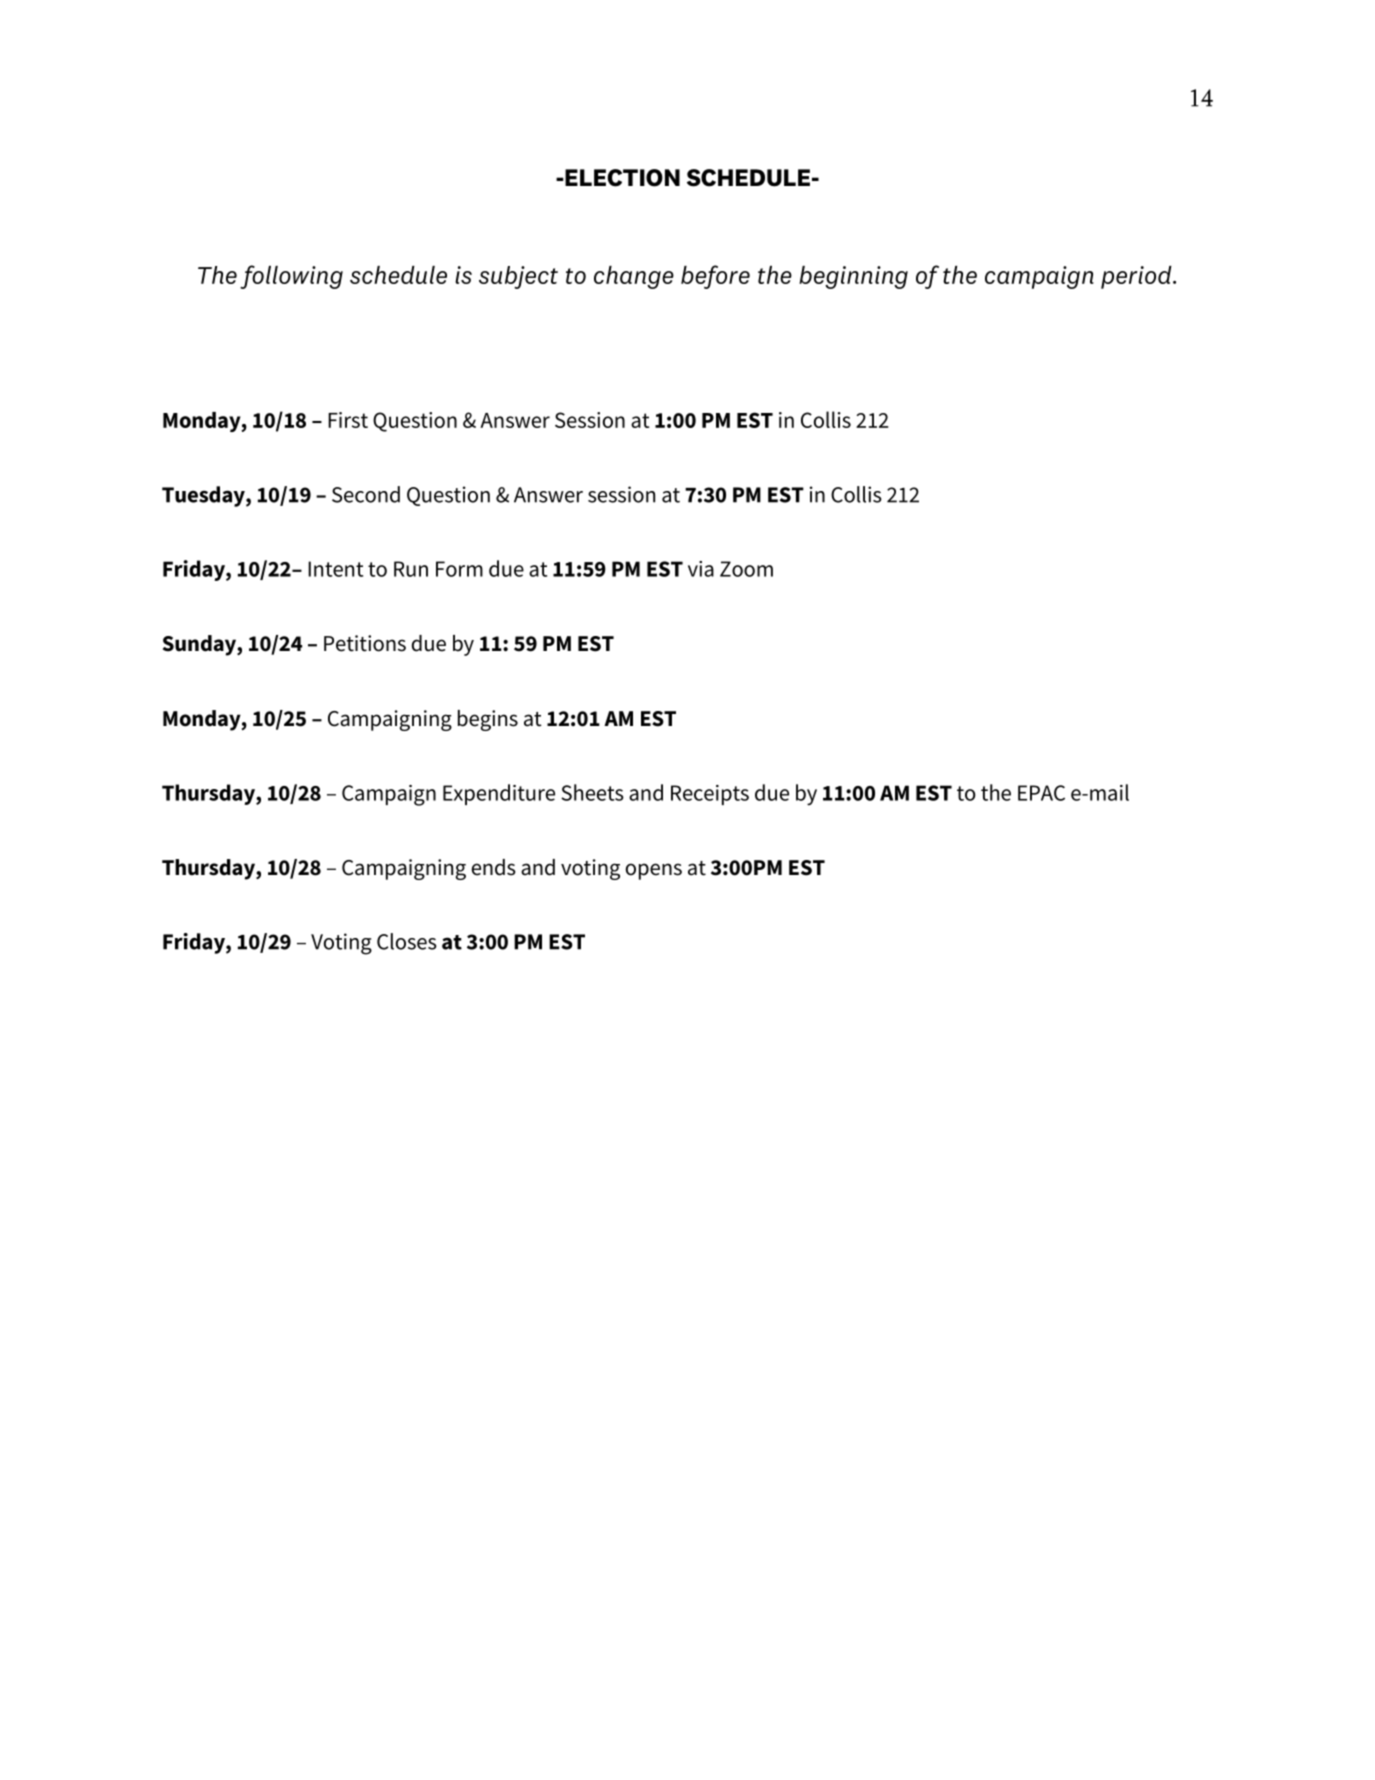  I want to click on Closes, so click(407, 941).
